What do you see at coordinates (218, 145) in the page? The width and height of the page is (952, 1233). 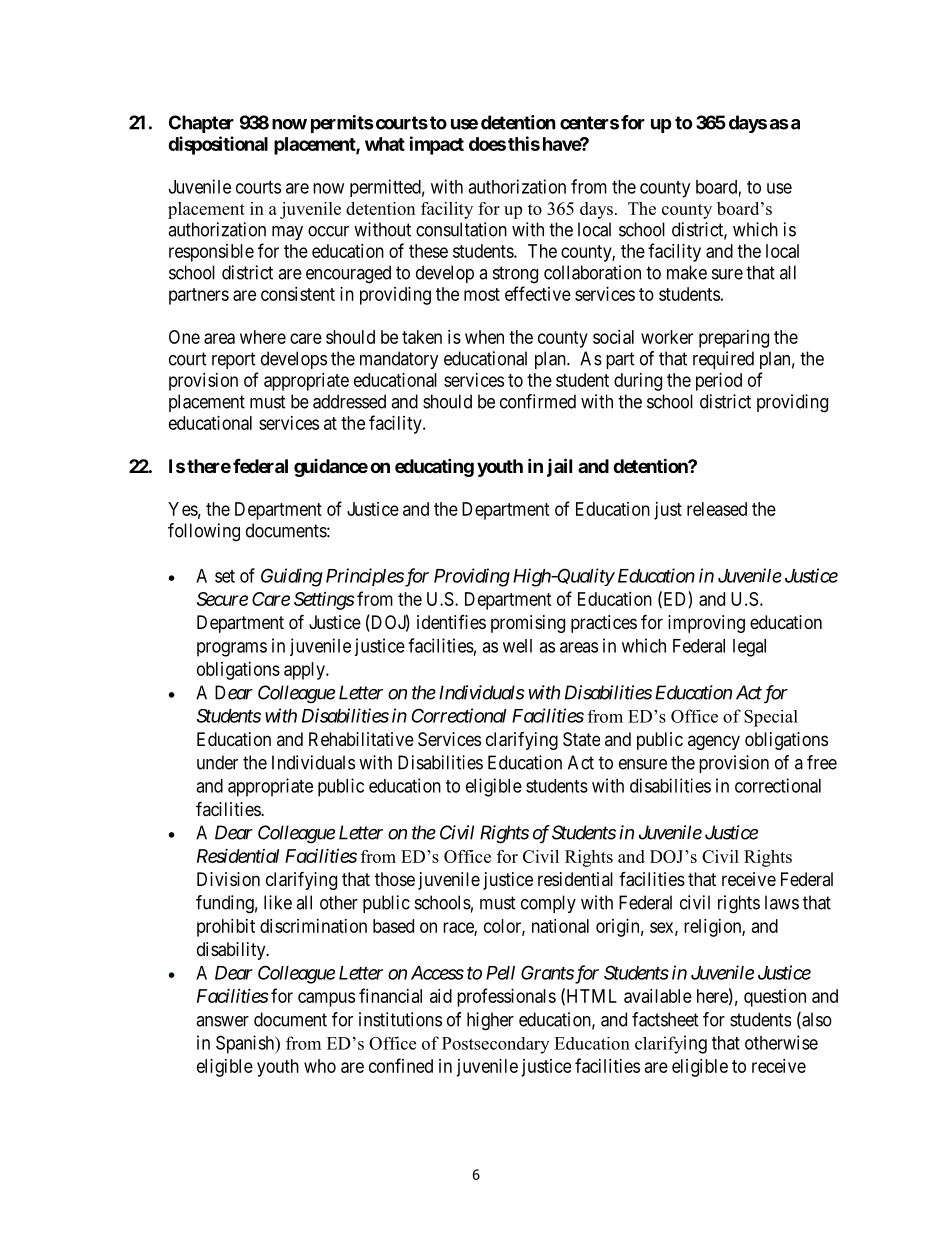 I see `dispositional` at bounding box center [218, 145].
